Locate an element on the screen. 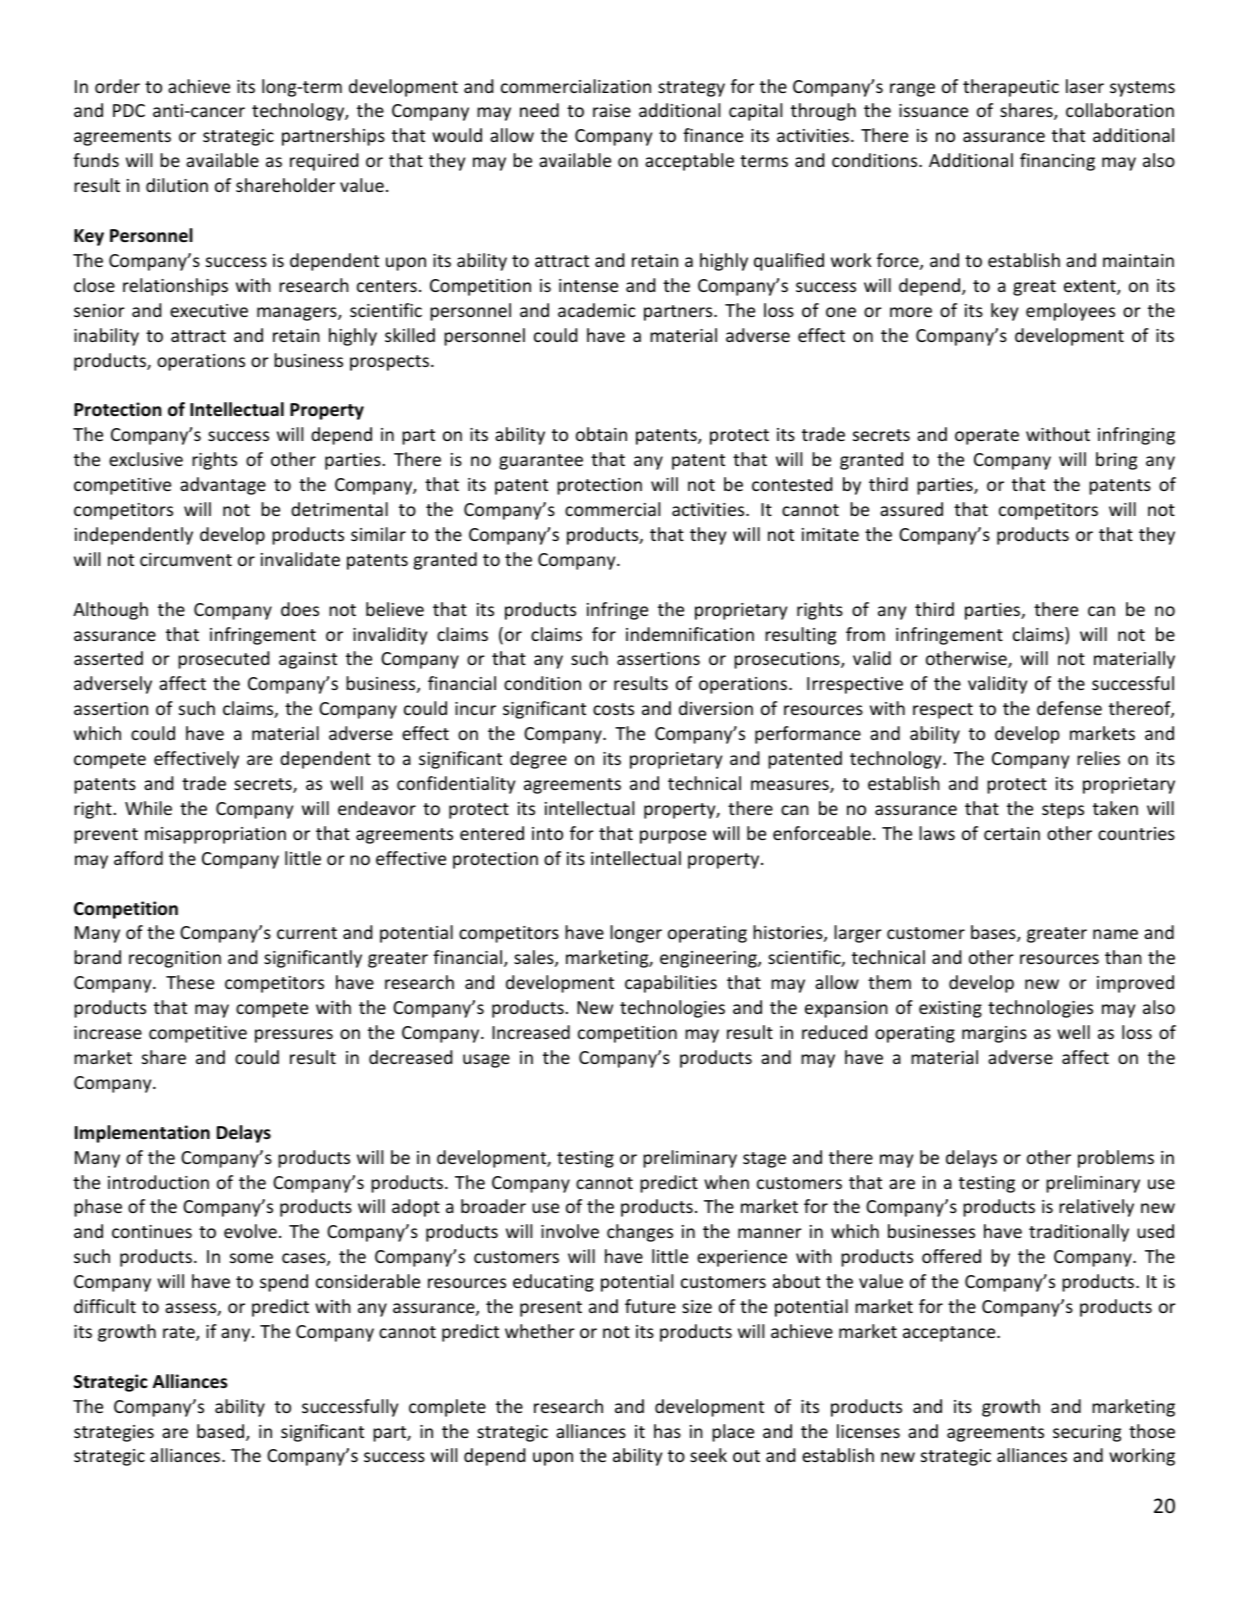  While is located at coordinates (148, 808).
